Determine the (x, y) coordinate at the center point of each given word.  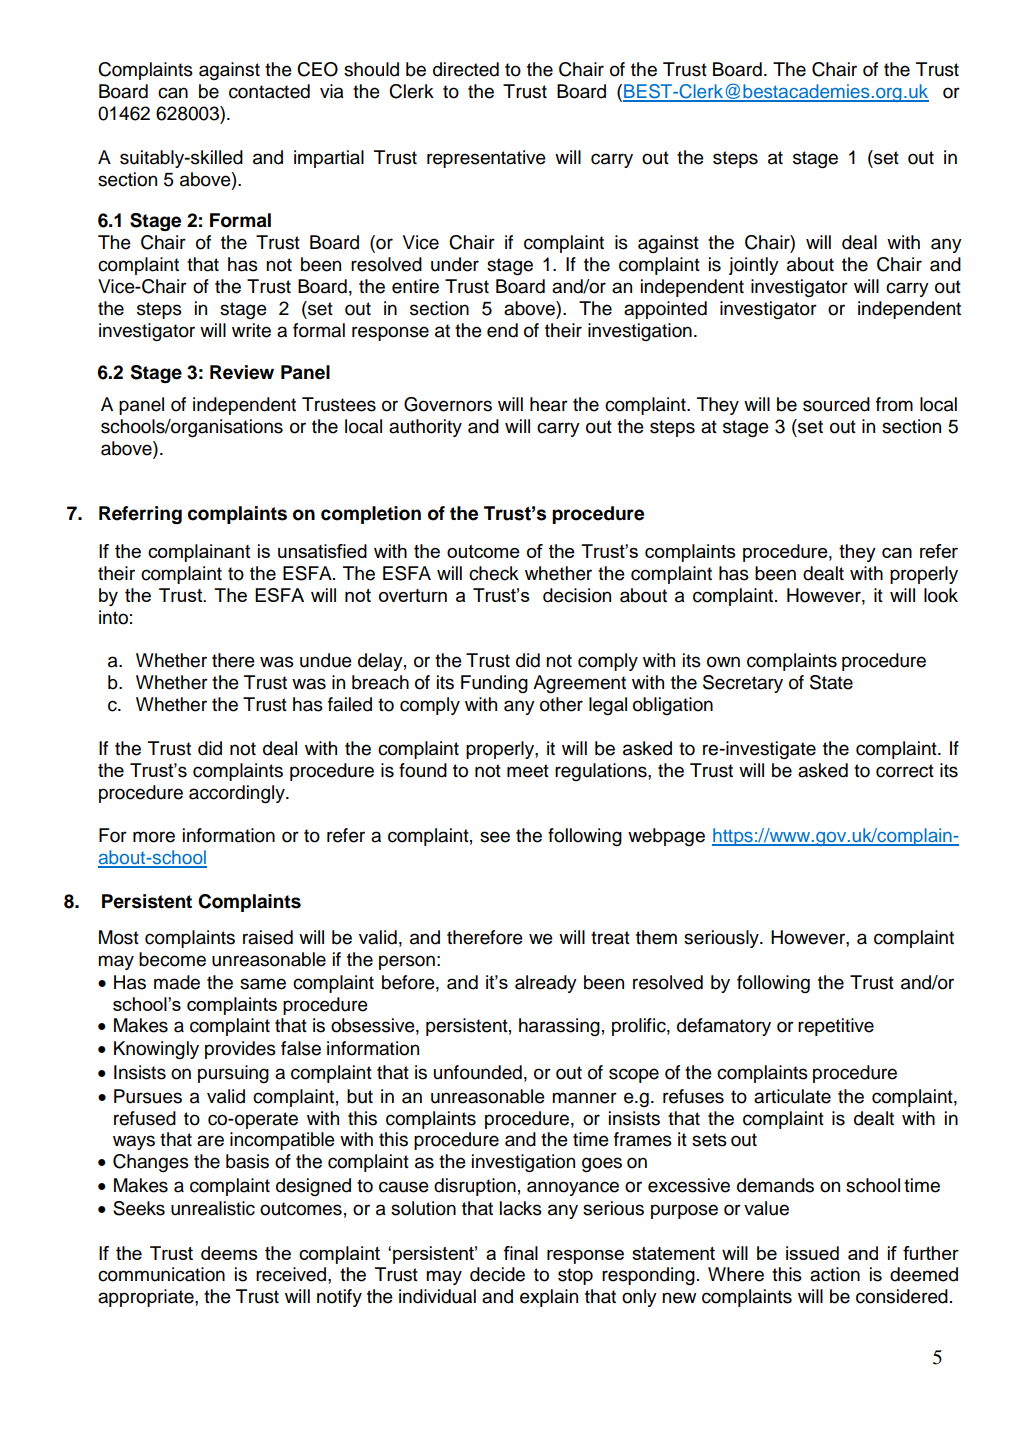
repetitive (836, 1027)
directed (466, 69)
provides (240, 1050)
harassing (559, 1027)
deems (229, 1253)
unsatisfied (322, 551)
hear (549, 404)
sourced (836, 404)
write (251, 330)
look (941, 595)
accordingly (238, 794)
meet (528, 771)
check (494, 573)
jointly (754, 266)
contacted (269, 91)
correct (905, 771)
